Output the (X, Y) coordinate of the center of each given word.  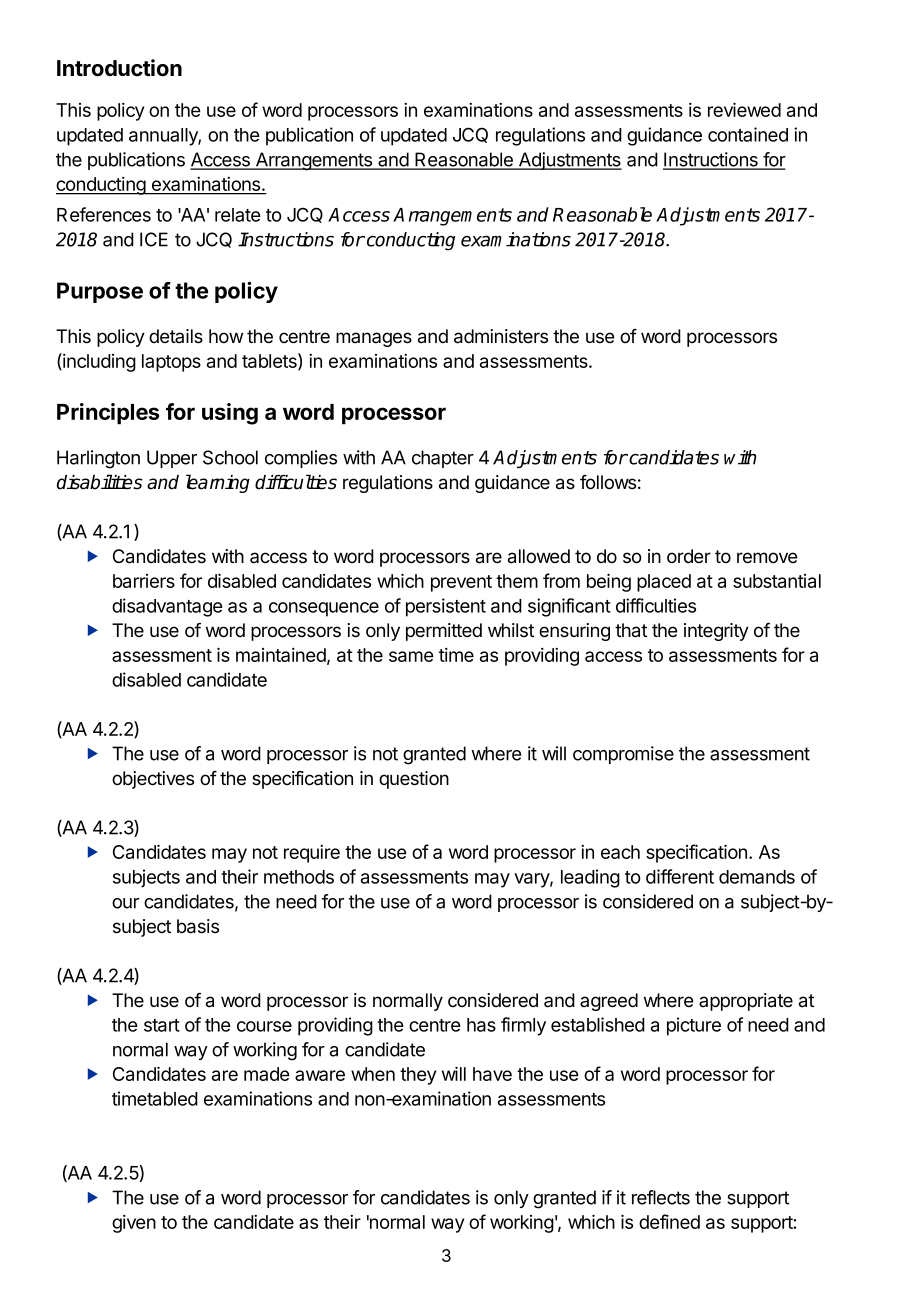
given (134, 1224)
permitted (444, 632)
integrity (716, 632)
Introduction (119, 68)
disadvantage (167, 607)
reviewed (744, 109)
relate (237, 215)
